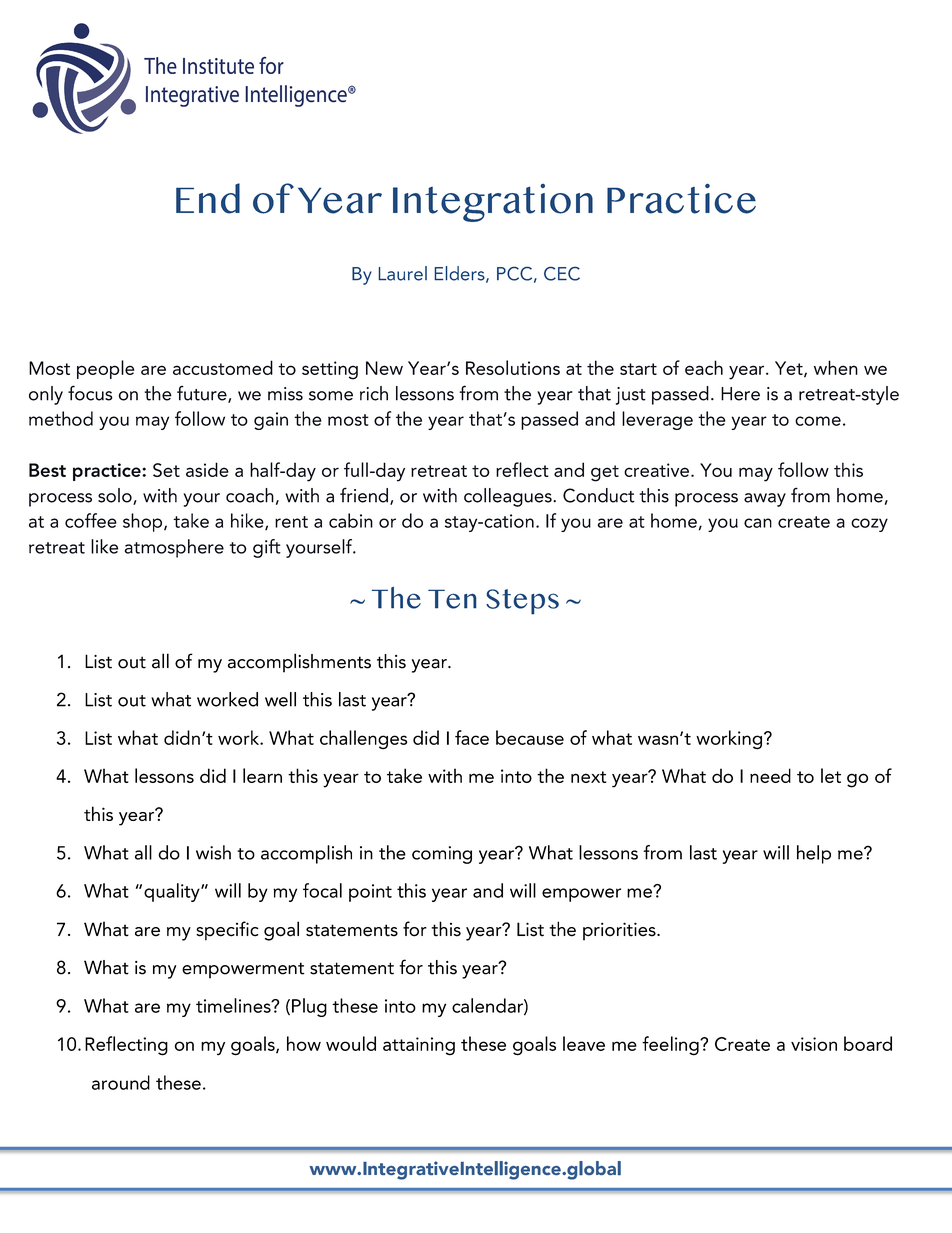 The image size is (952, 1233). Describe the element at coordinates (818, 421) in the page. I see `come` at that location.
